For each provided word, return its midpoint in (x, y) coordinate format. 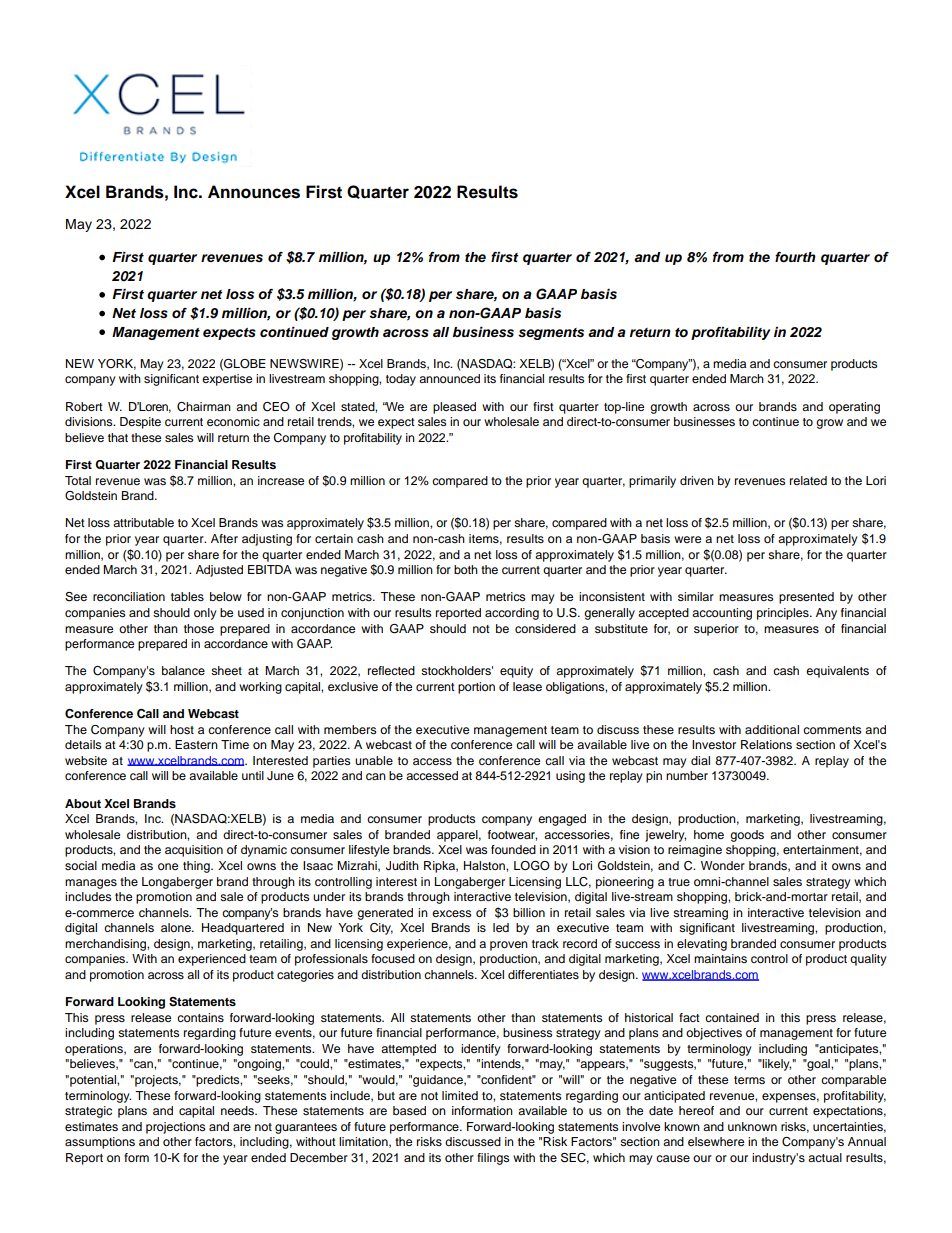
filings (493, 1159)
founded (513, 849)
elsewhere (716, 1141)
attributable (143, 522)
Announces (254, 192)
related (808, 480)
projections (175, 1128)
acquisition (194, 851)
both (466, 569)
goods (747, 836)
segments (551, 334)
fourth (795, 257)
